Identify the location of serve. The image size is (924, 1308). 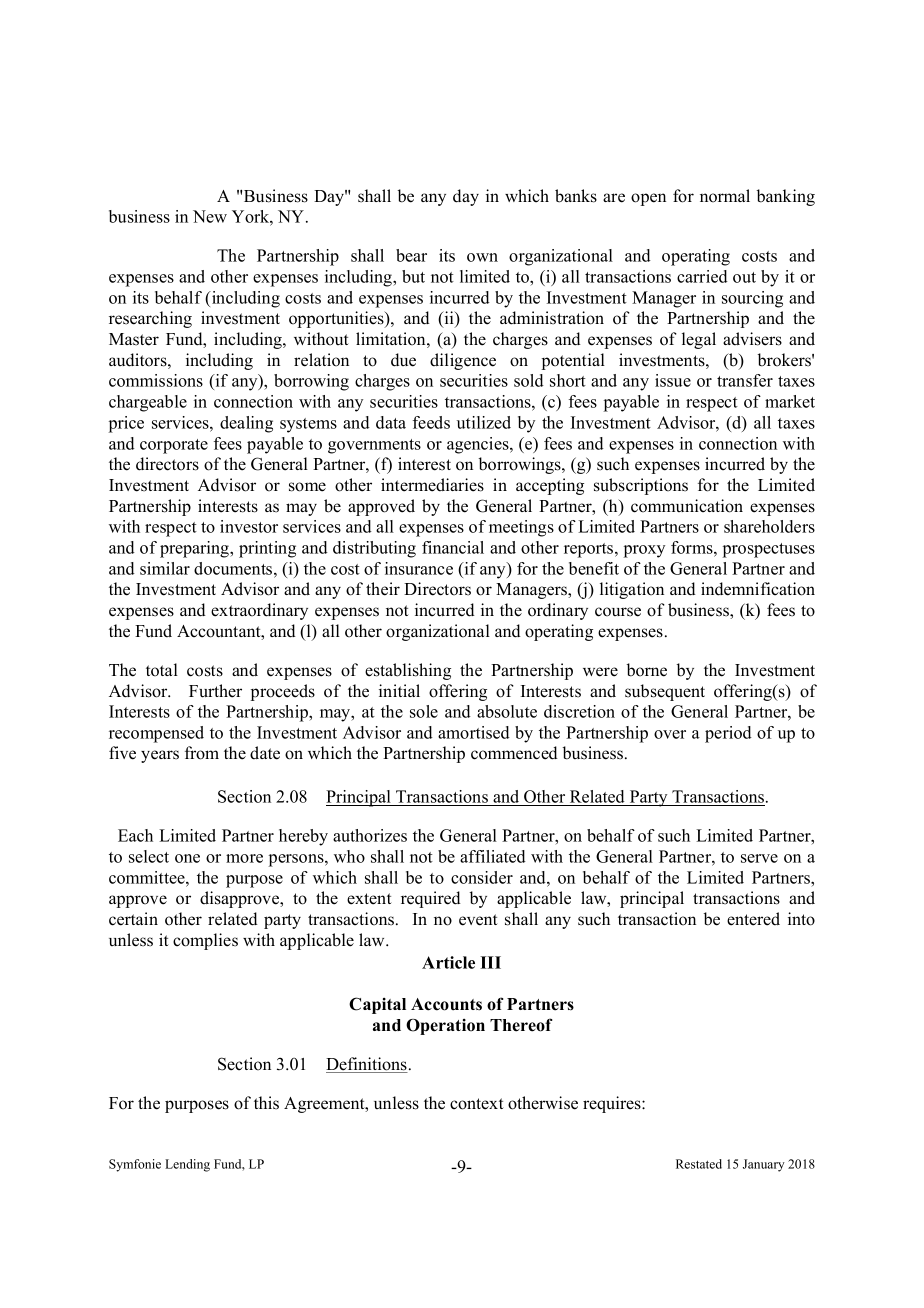
(759, 858).
